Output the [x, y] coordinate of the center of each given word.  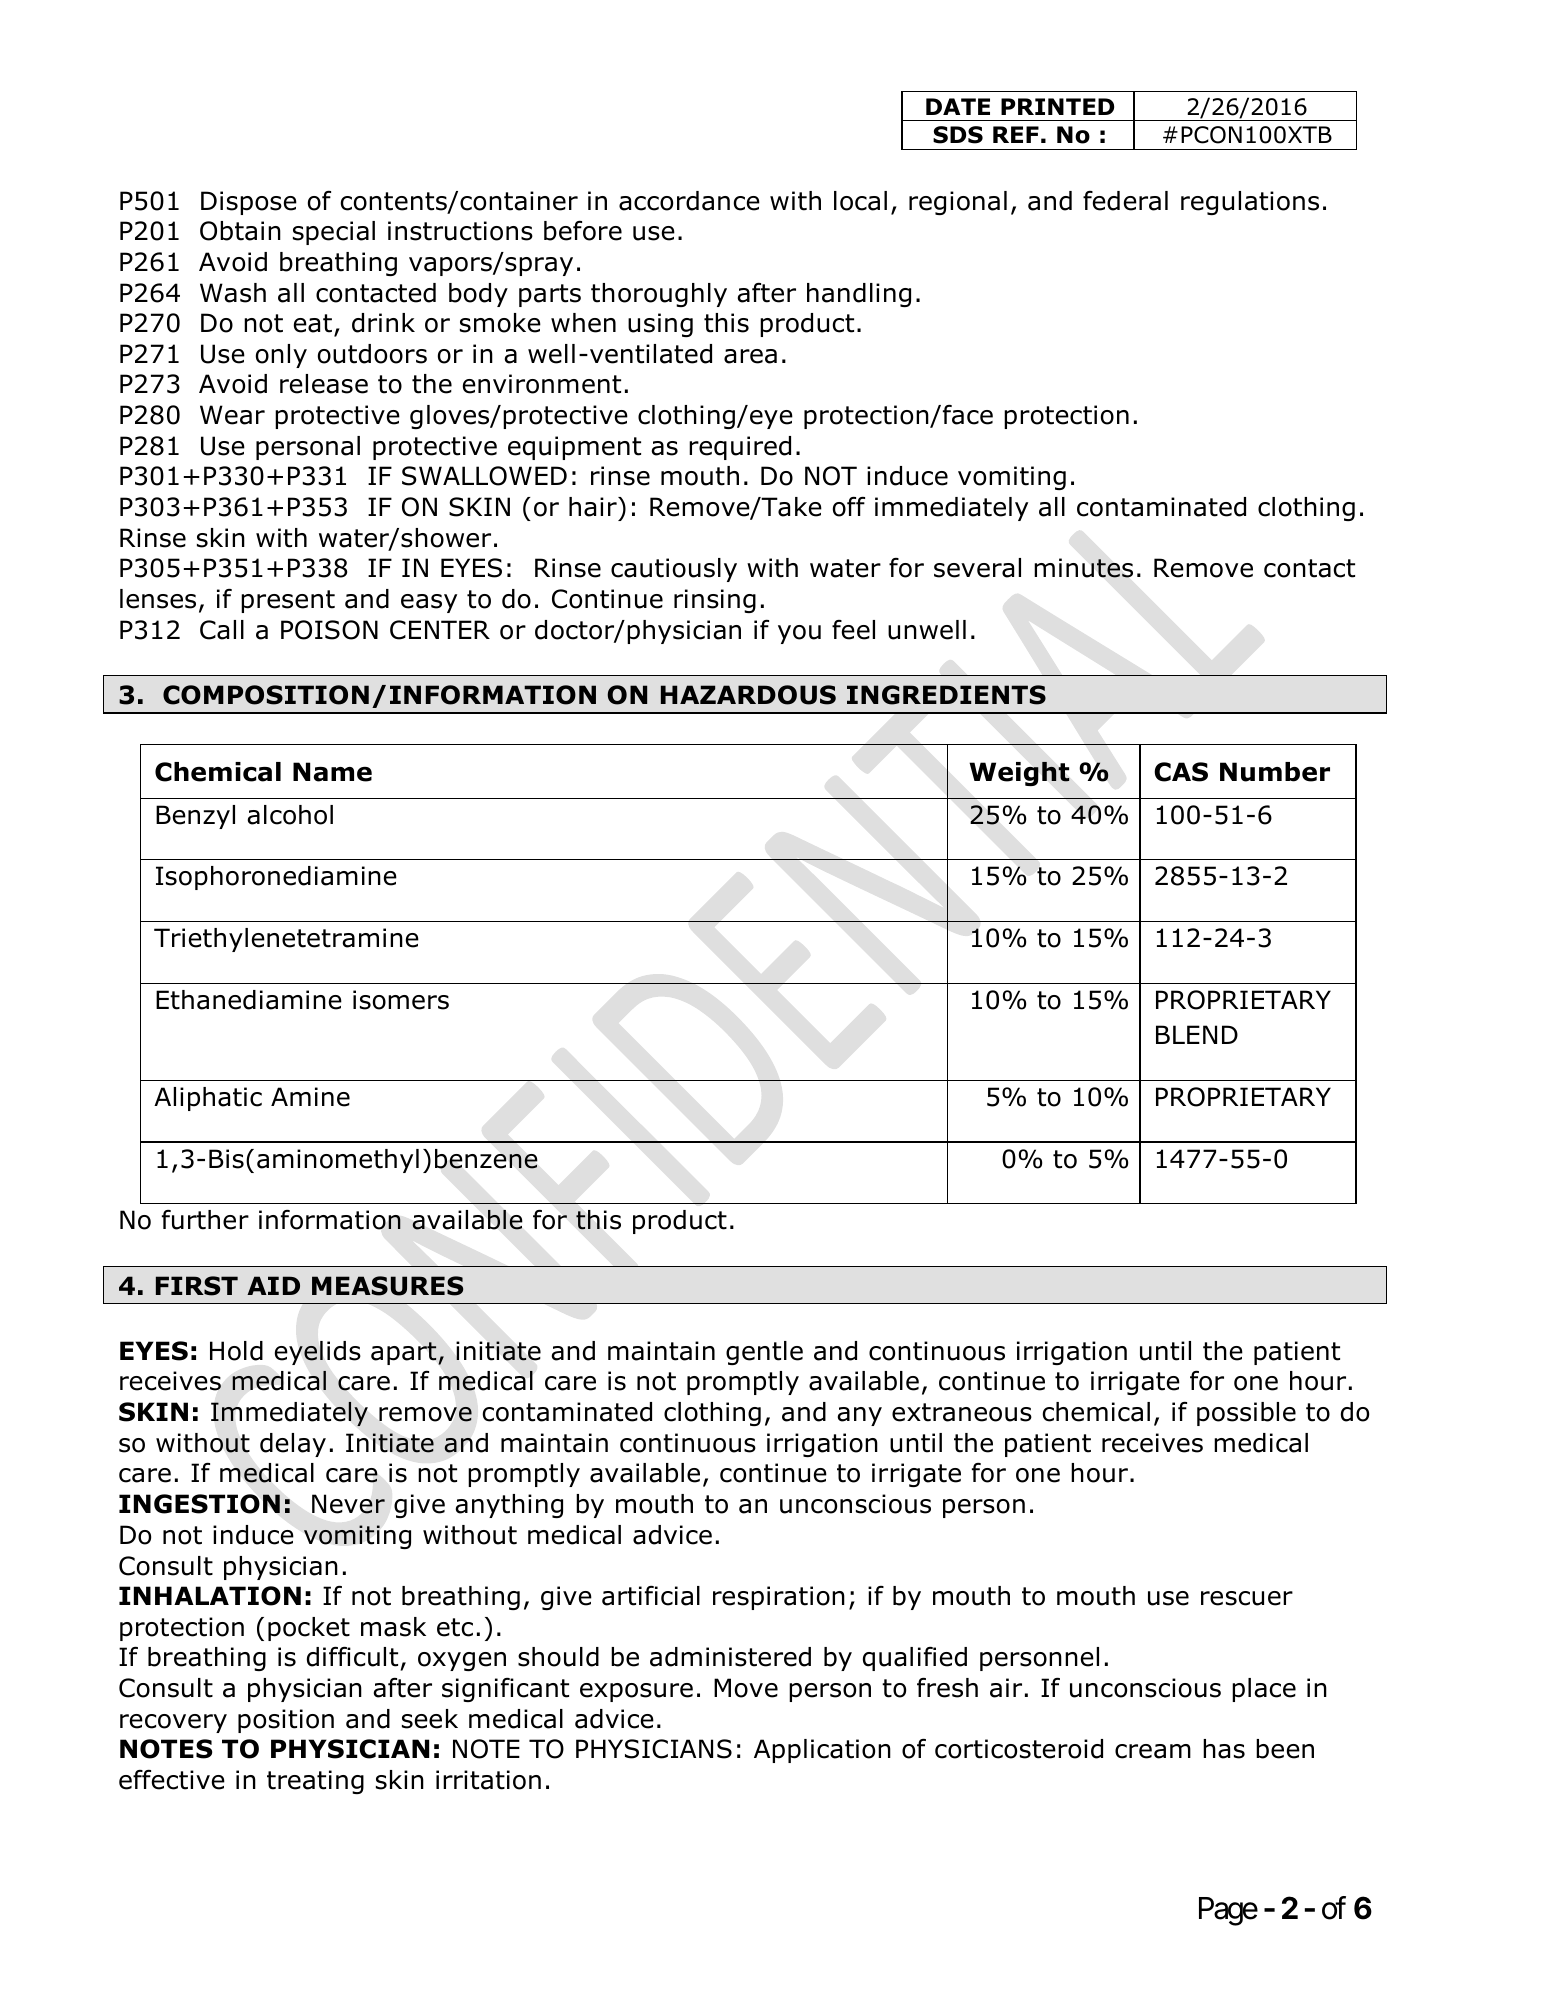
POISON [329, 630]
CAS [1181, 772]
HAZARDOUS [748, 695]
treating [315, 1782]
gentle [764, 1353]
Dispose [249, 203]
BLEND [1197, 1034]
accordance [689, 201]
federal [1125, 201]
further [205, 1220]
